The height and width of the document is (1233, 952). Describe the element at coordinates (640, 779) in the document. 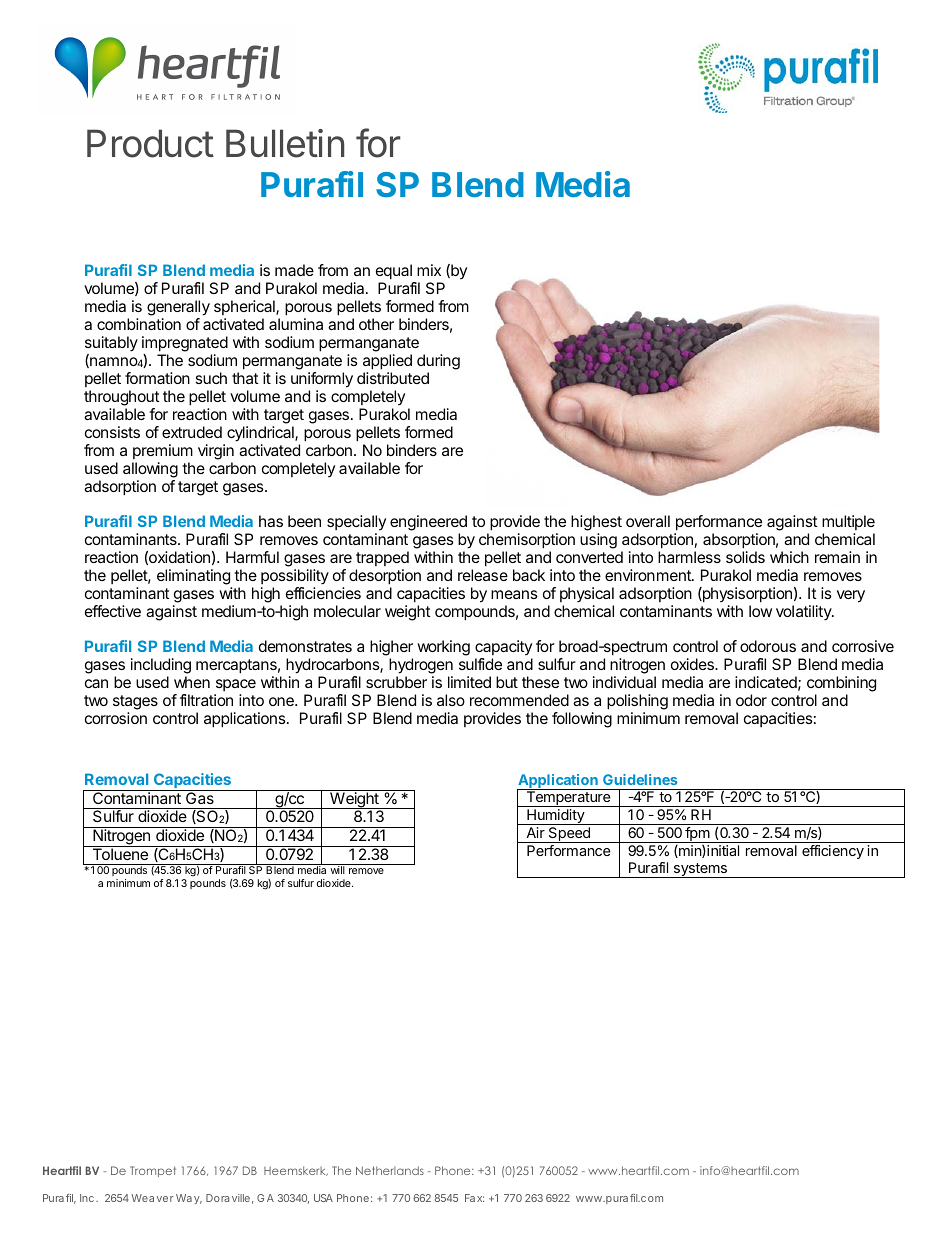

I see `Guidelines` at that location.
